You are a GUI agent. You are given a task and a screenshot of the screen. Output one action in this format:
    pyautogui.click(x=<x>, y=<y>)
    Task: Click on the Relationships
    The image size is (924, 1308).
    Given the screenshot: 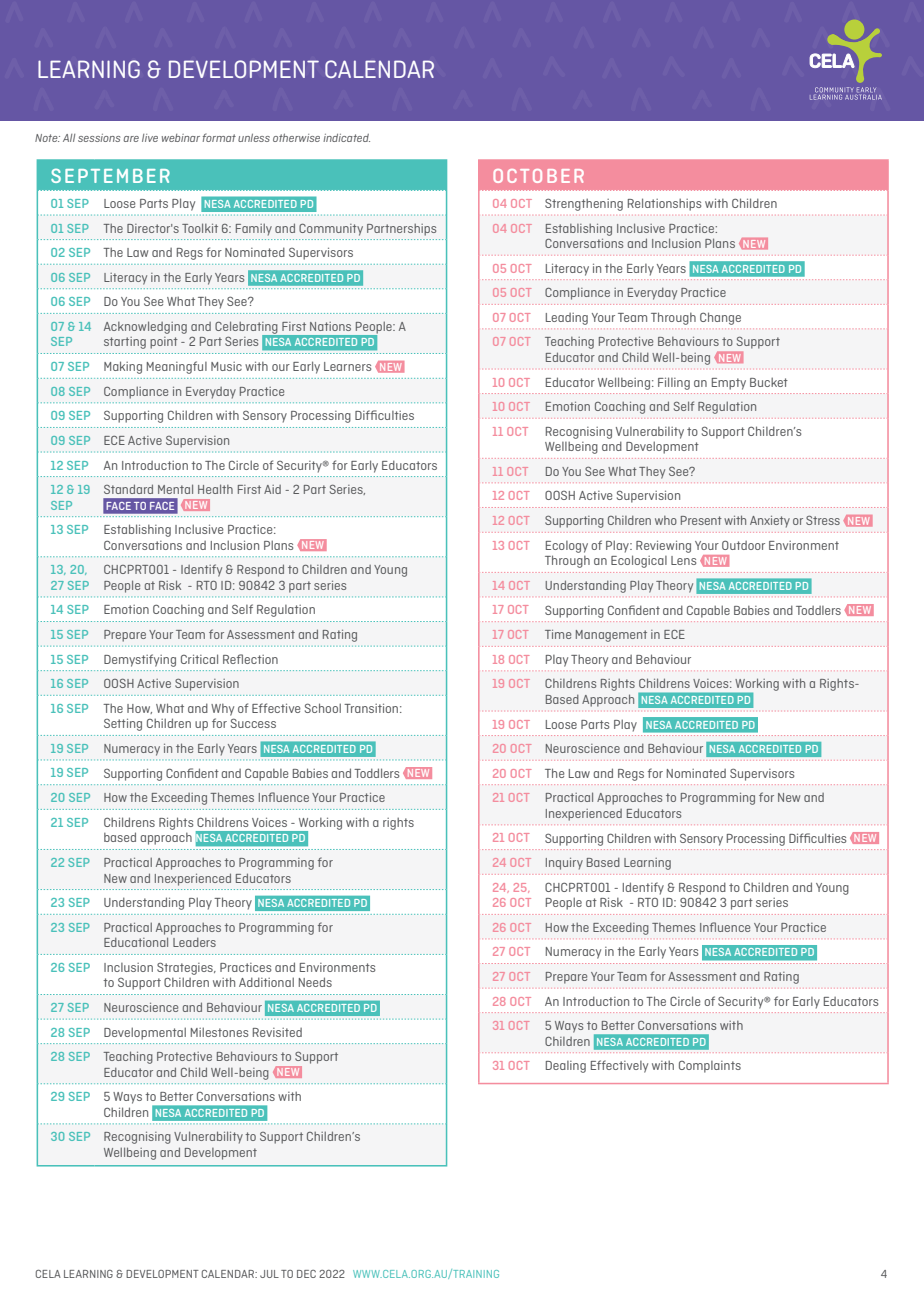 What is the action you would take?
    pyautogui.click(x=664, y=204)
